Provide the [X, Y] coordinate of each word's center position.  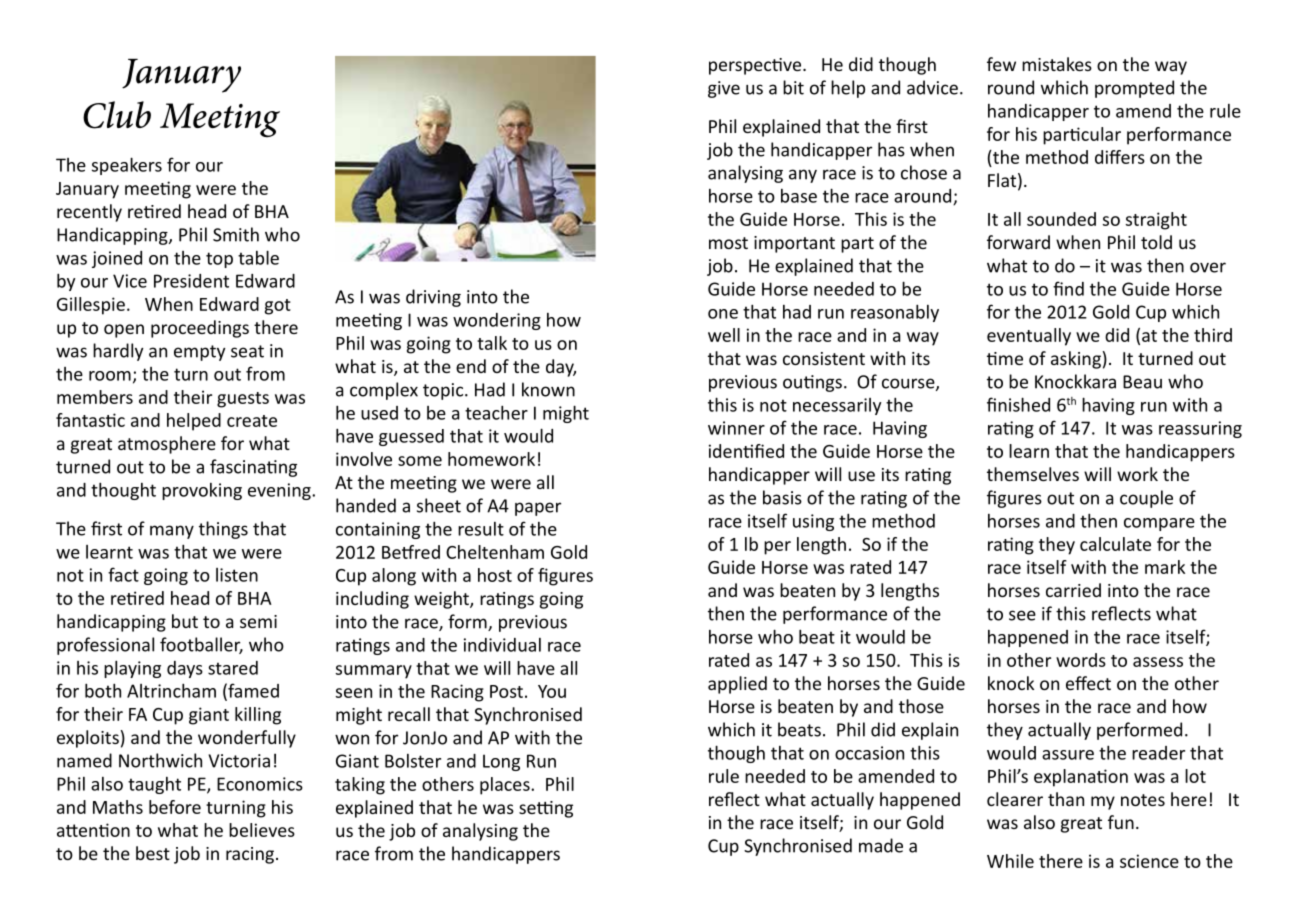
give [724, 89]
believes [262, 830]
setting [546, 809]
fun [1121, 822]
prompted [1134, 89]
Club [117, 115]
